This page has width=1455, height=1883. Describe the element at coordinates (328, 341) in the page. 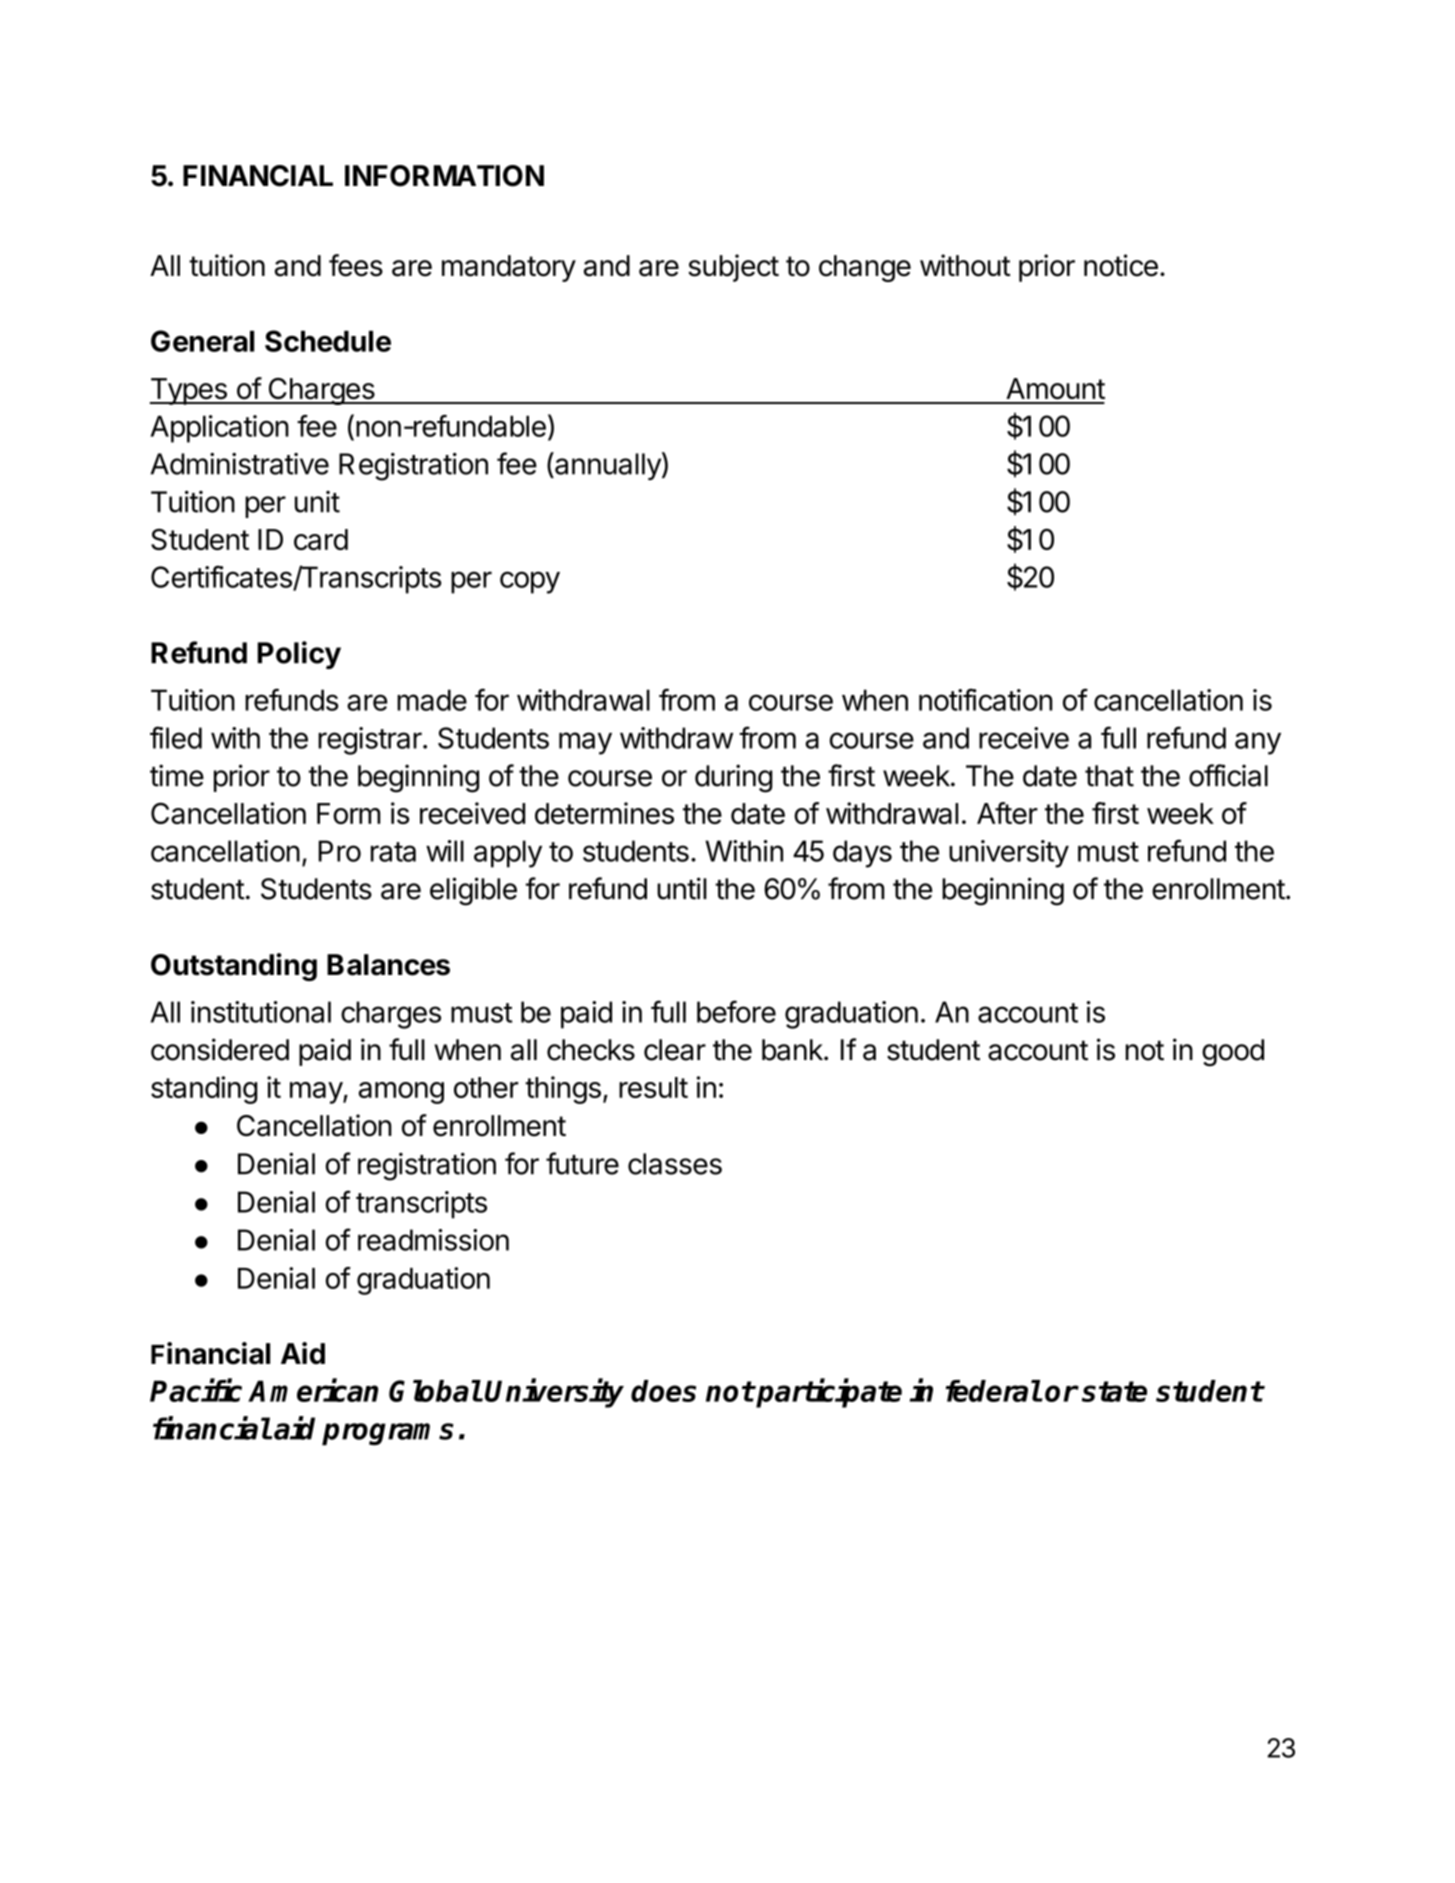

I see `Schedule` at that location.
